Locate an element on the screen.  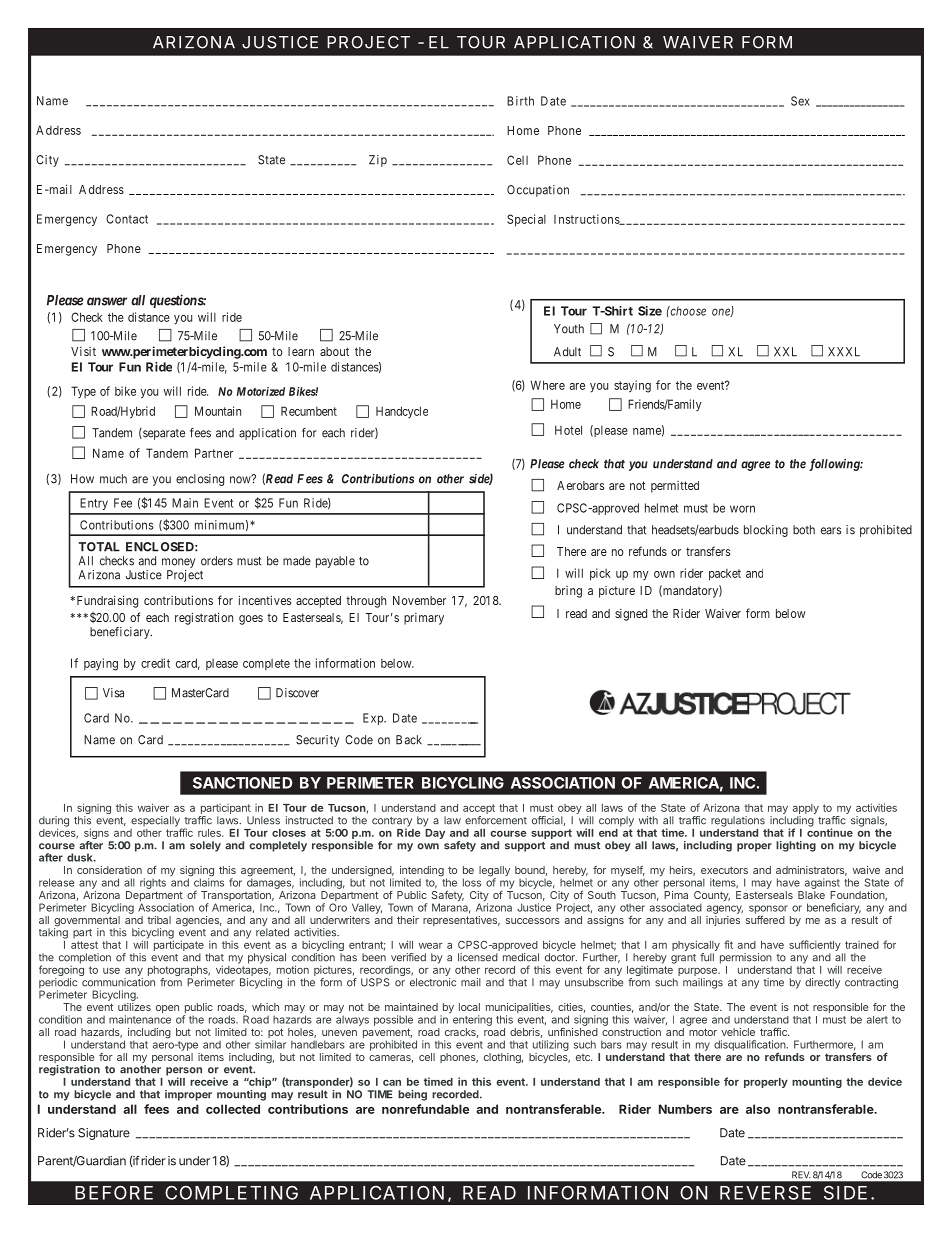
Hotel is located at coordinates (568, 430).
